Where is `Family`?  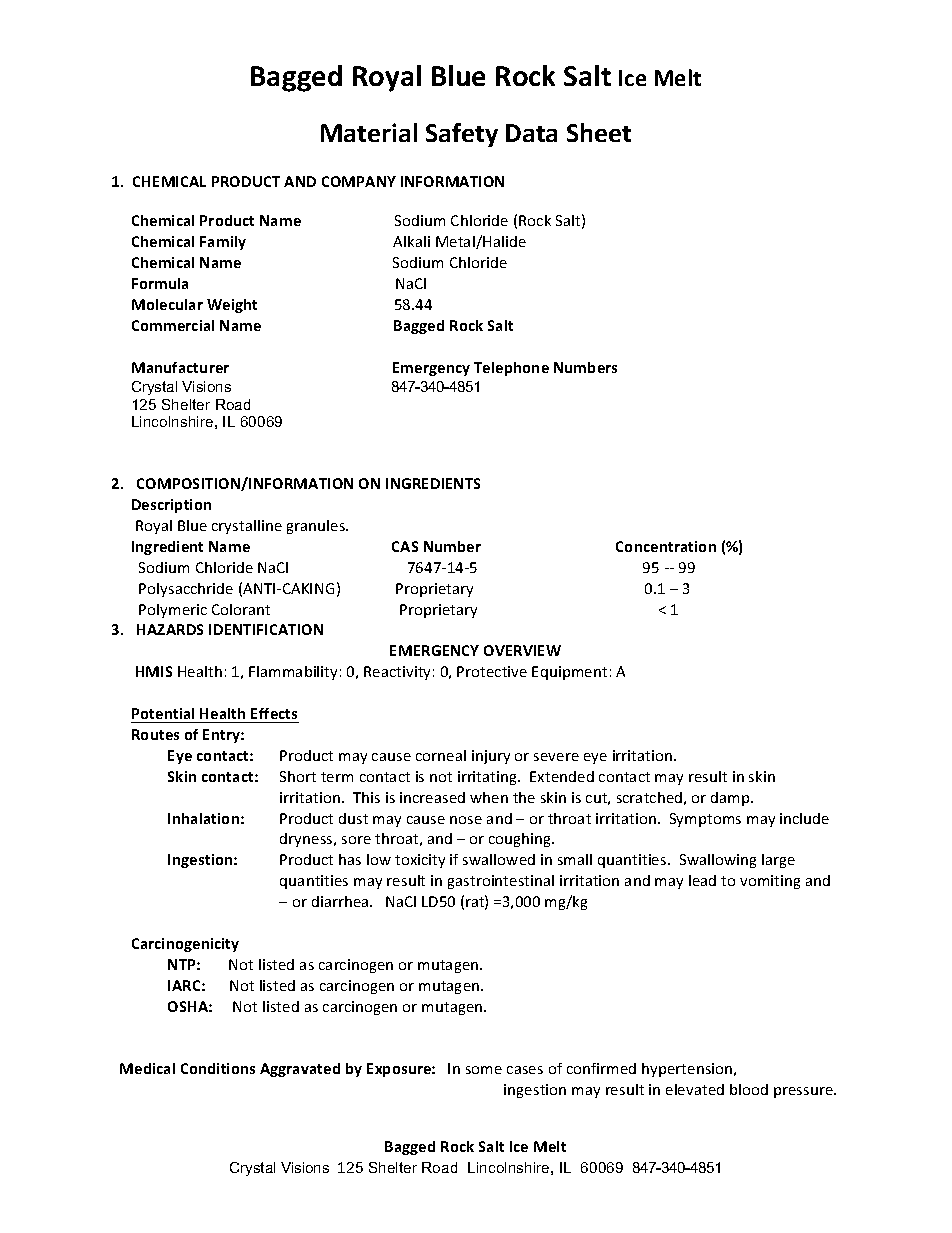 Family is located at coordinates (223, 243).
